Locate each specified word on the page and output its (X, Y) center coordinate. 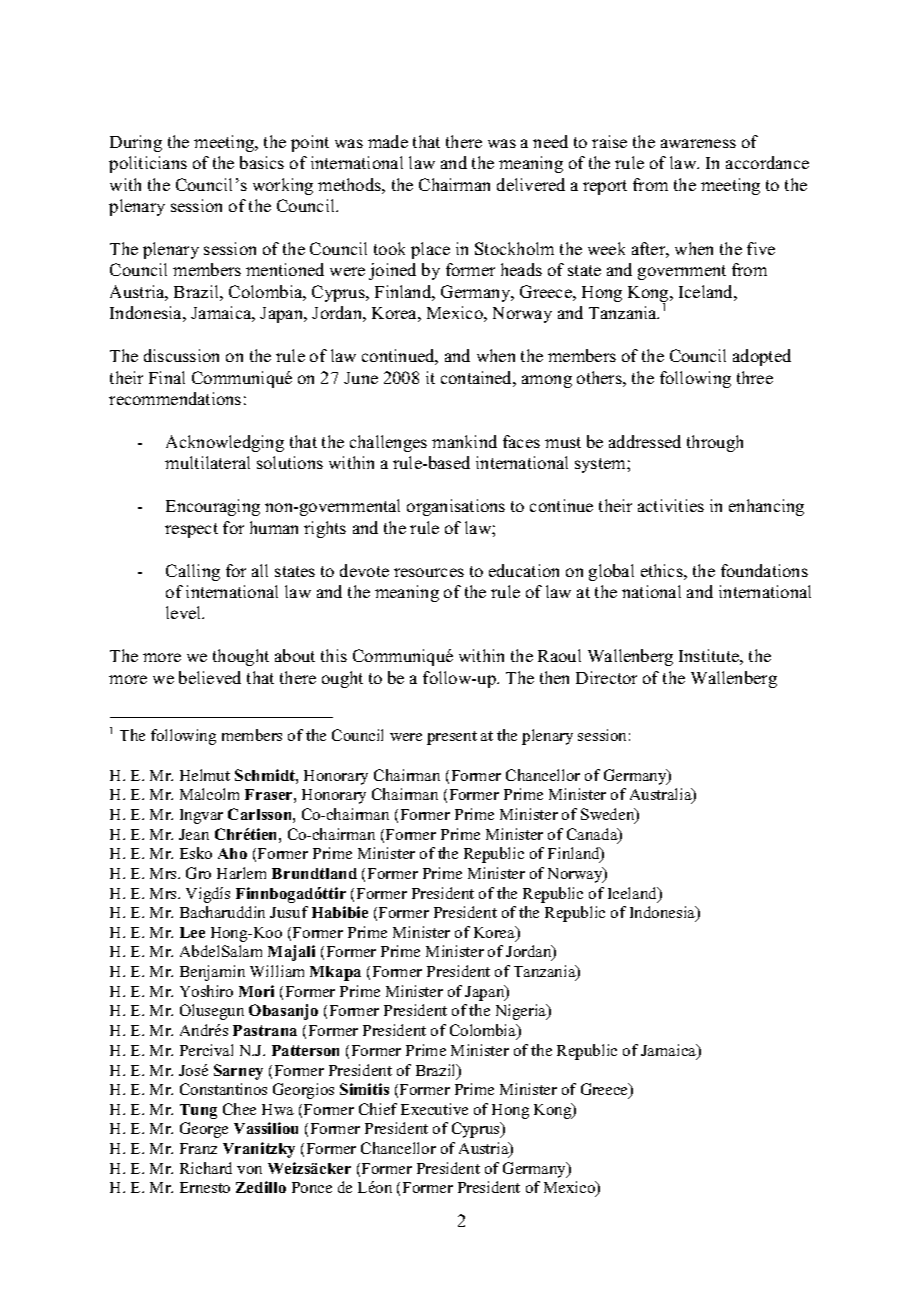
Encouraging (213, 507)
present (452, 738)
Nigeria (522, 1012)
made (388, 141)
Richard (206, 1168)
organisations (456, 507)
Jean (194, 834)
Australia (662, 796)
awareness (698, 143)
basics (262, 162)
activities (671, 505)
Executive (434, 1109)
